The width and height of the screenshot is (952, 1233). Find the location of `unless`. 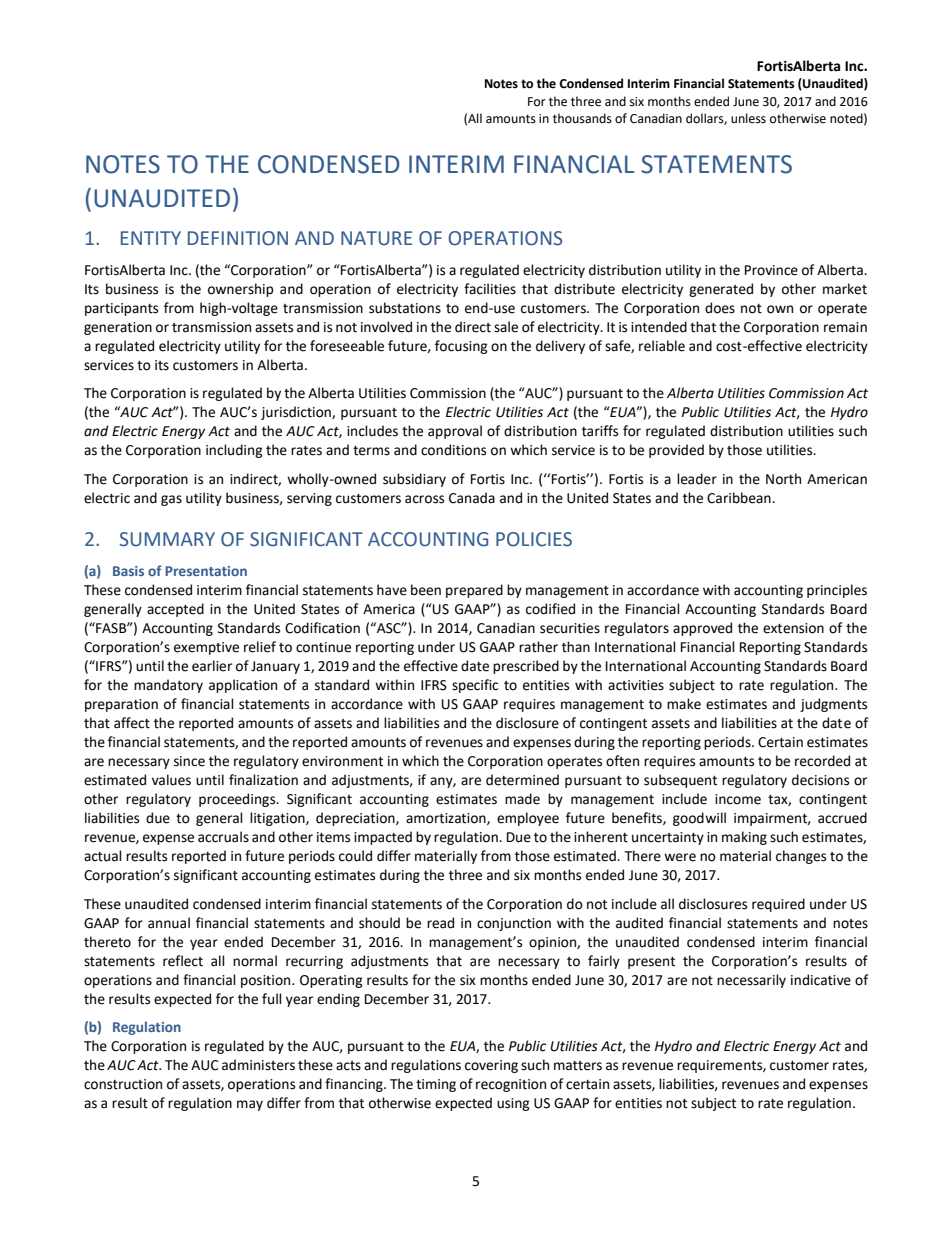

unless is located at coordinates (748, 118).
